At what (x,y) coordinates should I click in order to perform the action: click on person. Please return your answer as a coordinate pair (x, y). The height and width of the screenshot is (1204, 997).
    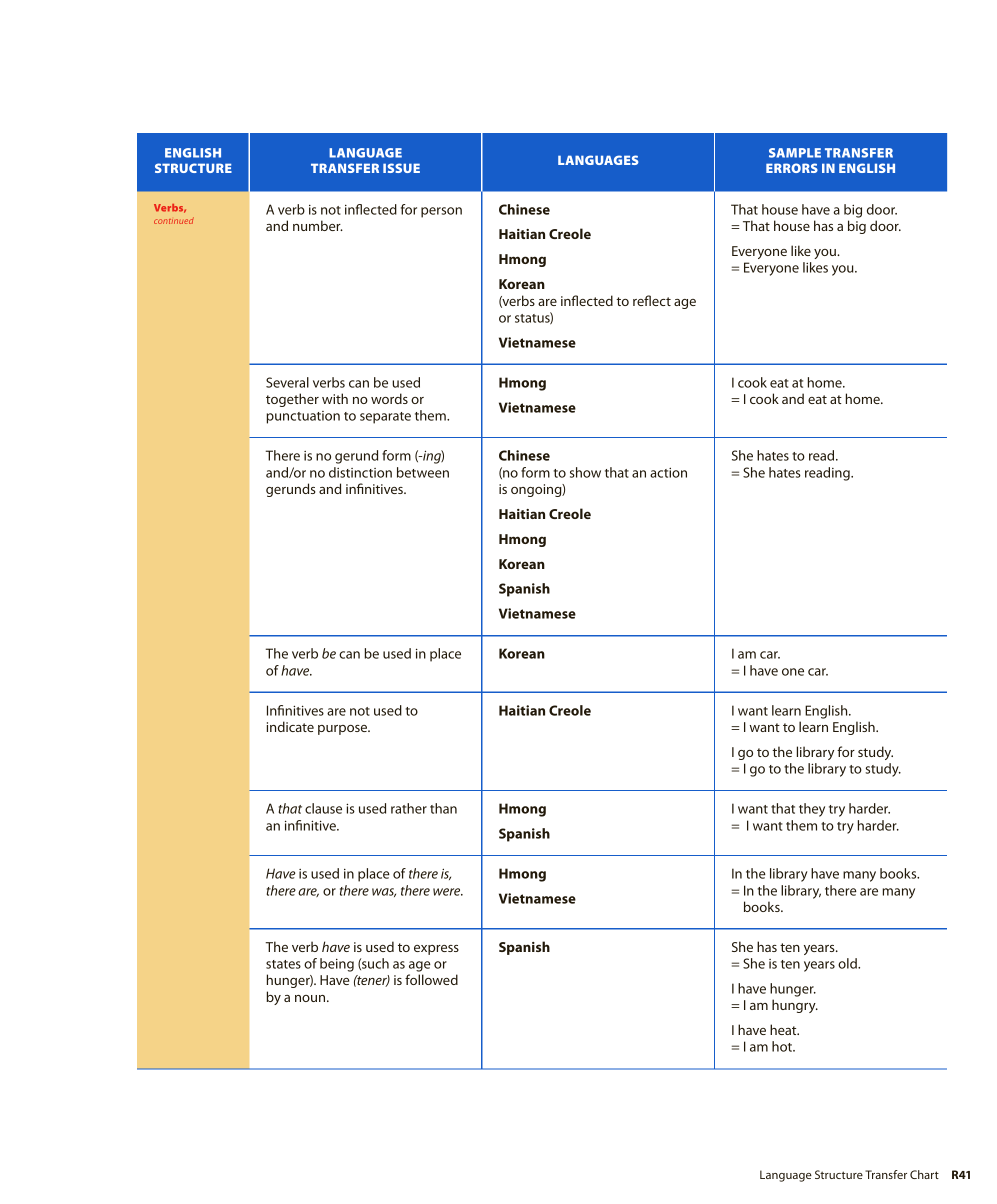
    Looking at the image, I should click on (441, 212).
